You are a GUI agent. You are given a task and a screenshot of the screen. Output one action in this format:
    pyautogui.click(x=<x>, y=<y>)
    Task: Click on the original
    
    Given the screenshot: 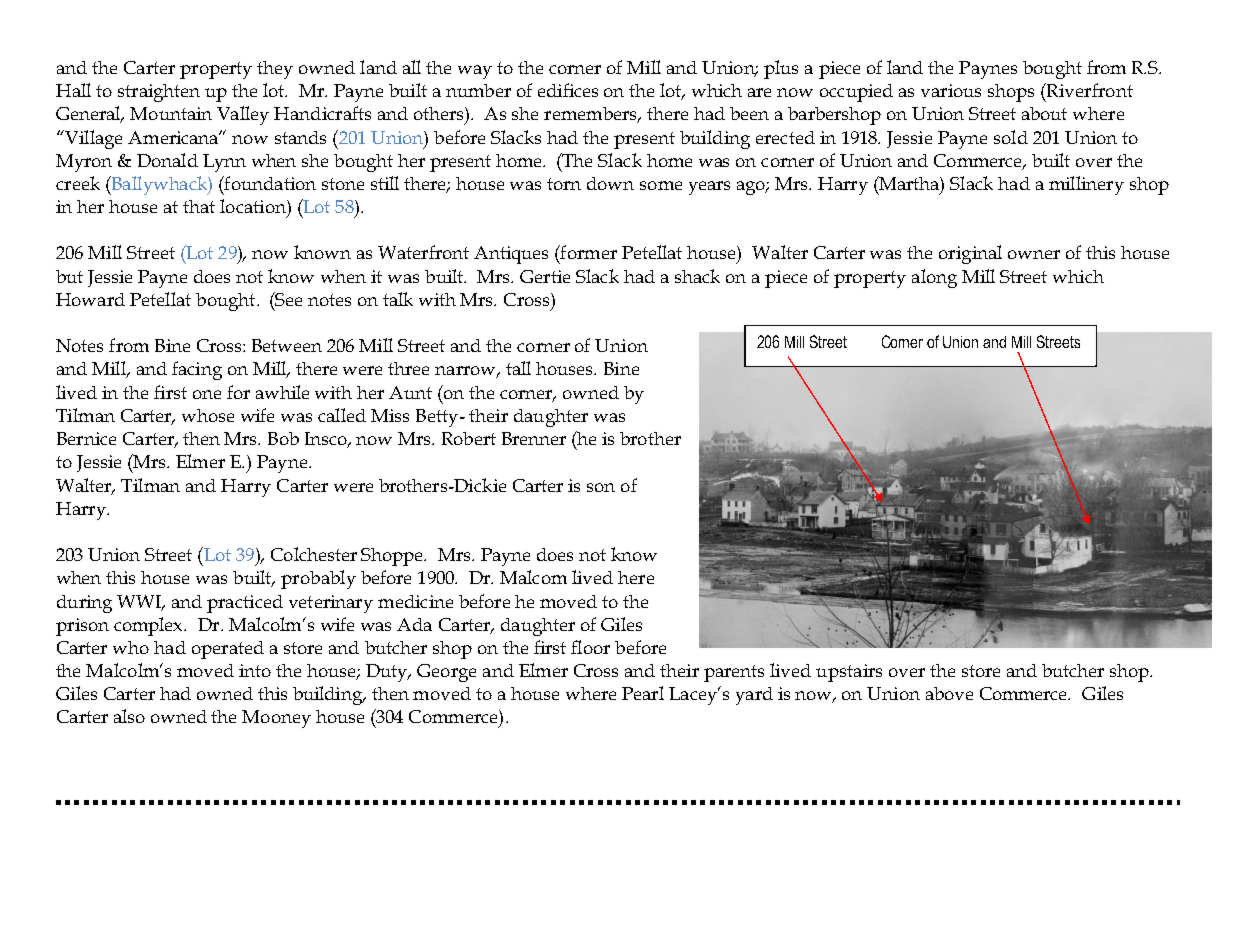 What is the action you would take?
    pyautogui.click(x=970, y=254)
